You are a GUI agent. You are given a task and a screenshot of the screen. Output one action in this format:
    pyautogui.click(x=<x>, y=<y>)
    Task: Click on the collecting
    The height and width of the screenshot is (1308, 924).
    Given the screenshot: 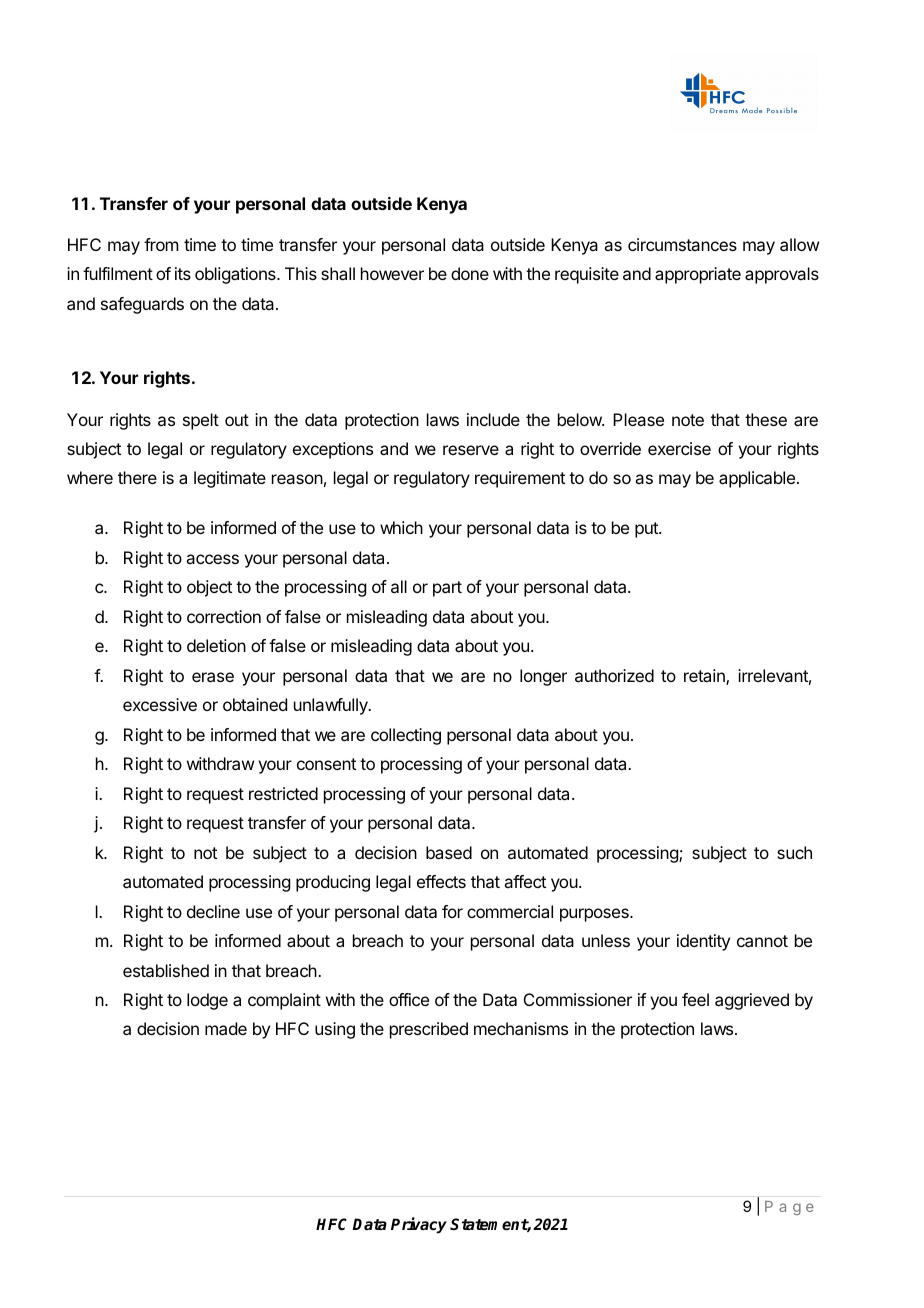 What is the action you would take?
    pyautogui.click(x=406, y=736)
